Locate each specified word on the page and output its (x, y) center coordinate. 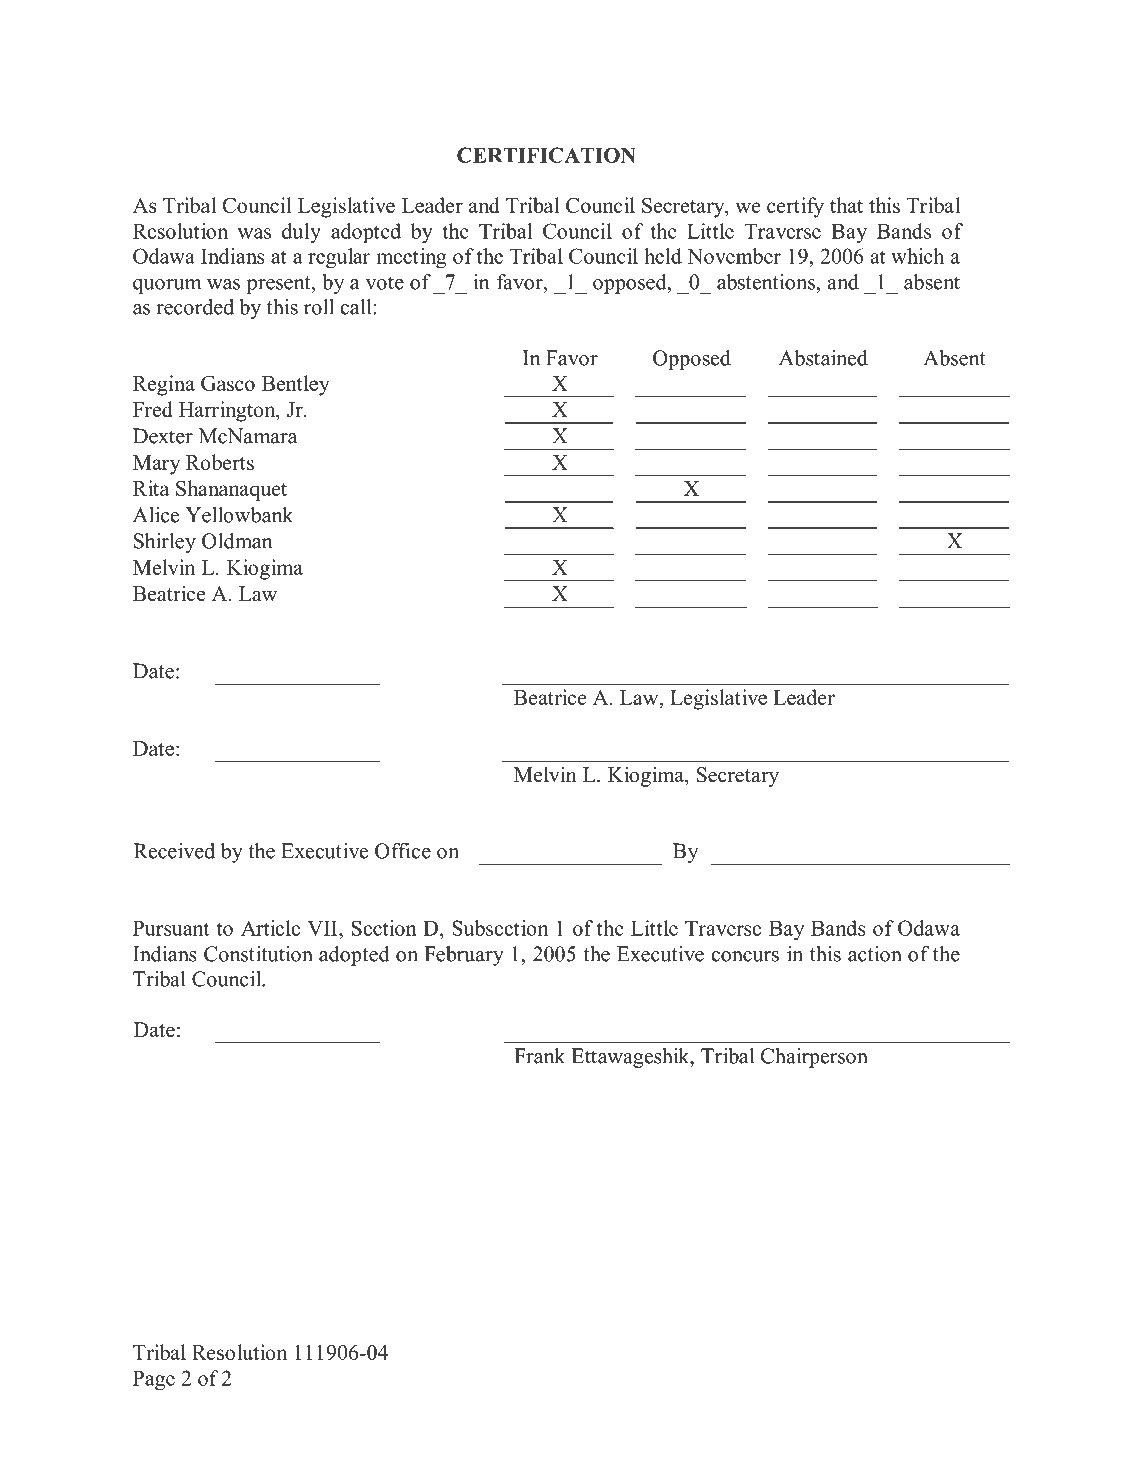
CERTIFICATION (546, 155)
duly (301, 233)
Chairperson (814, 1058)
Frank (539, 1056)
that (846, 205)
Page (154, 1381)
